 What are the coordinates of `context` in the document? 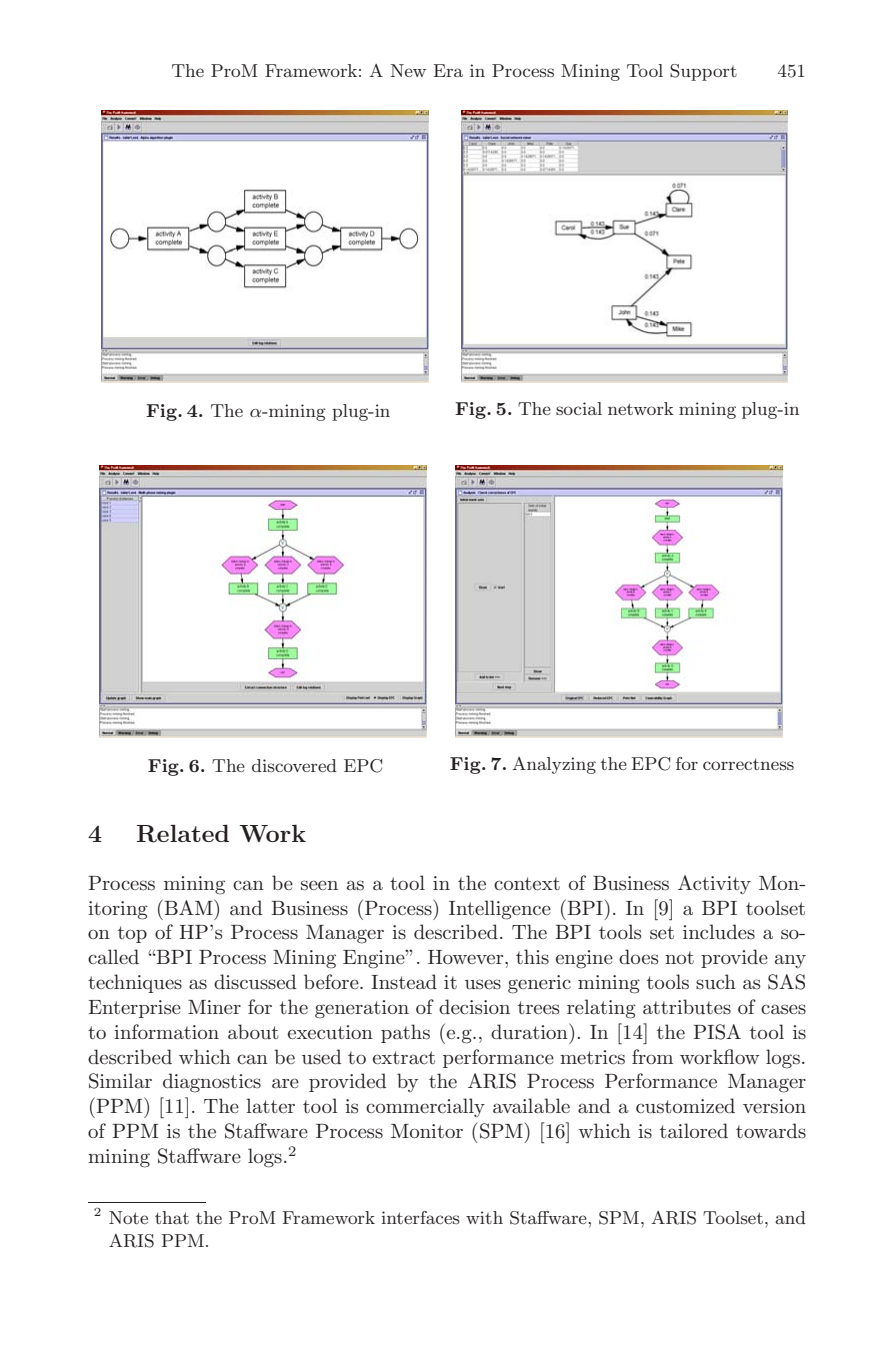 It's located at (527, 883).
